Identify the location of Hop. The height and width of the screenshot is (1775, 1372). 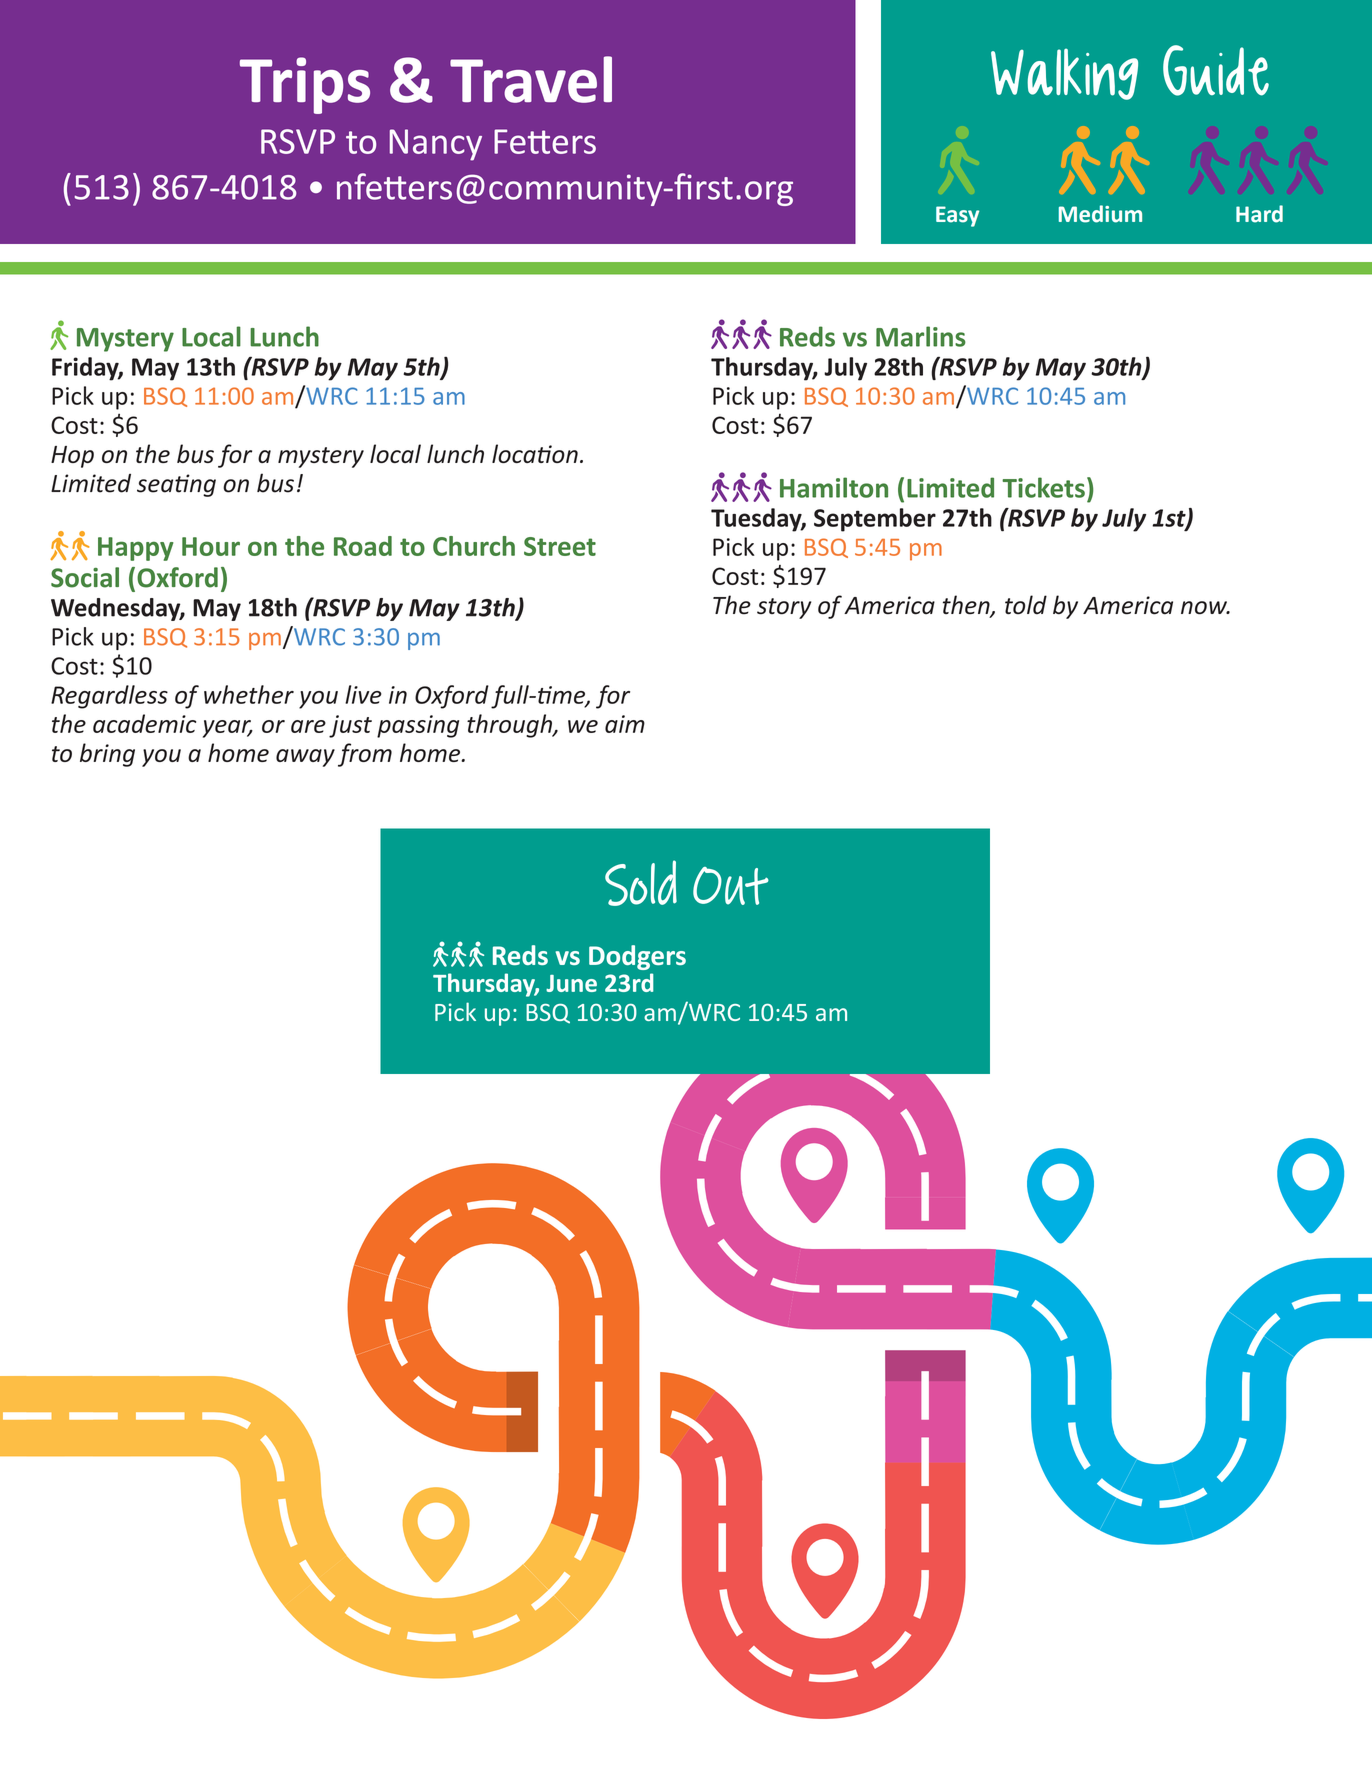
(72, 457).
